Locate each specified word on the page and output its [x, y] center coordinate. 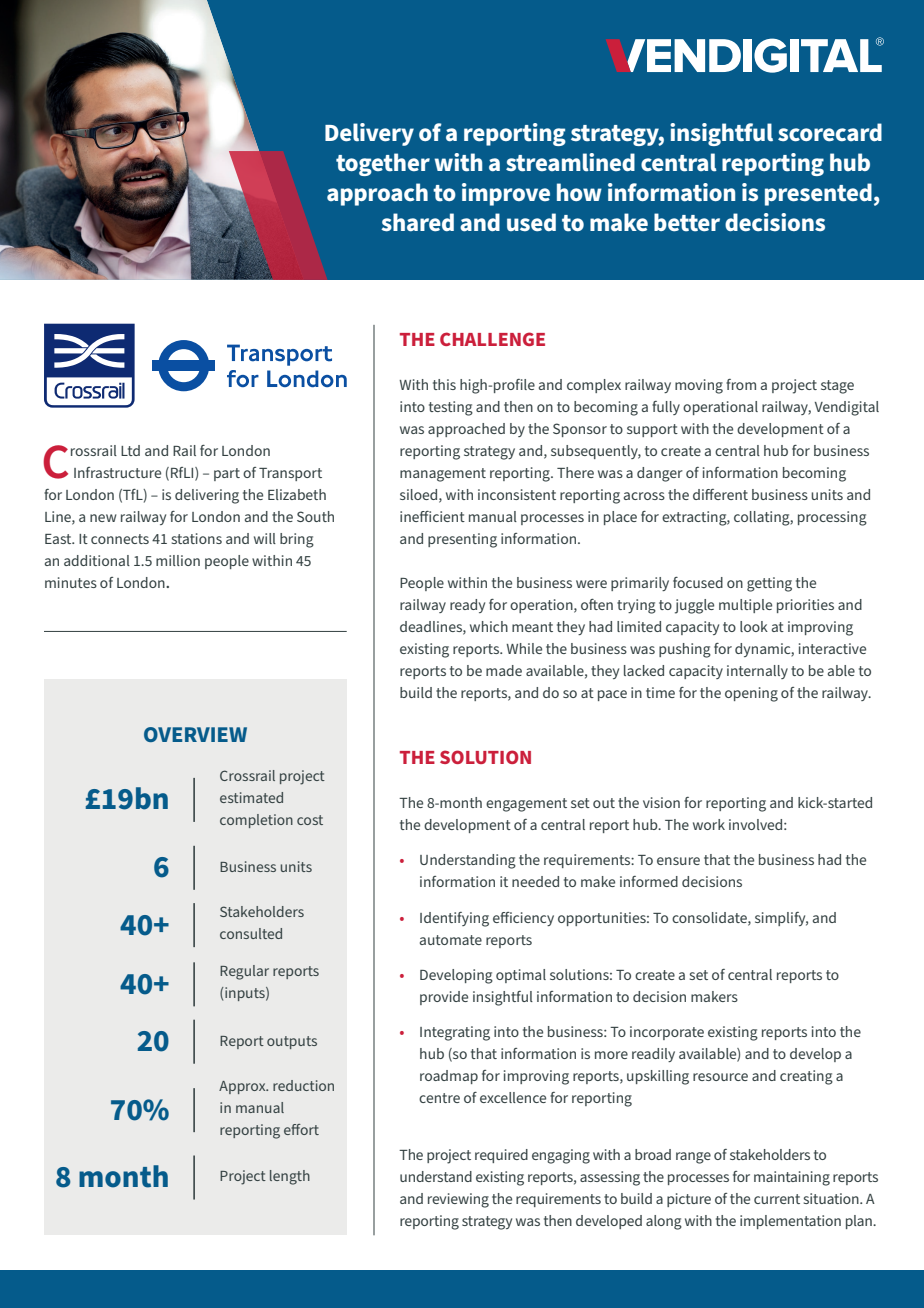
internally [757, 672]
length [290, 1177]
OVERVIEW [195, 734]
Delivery [369, 134]
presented [818, 194]
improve [506, 194]
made [504, 670]
